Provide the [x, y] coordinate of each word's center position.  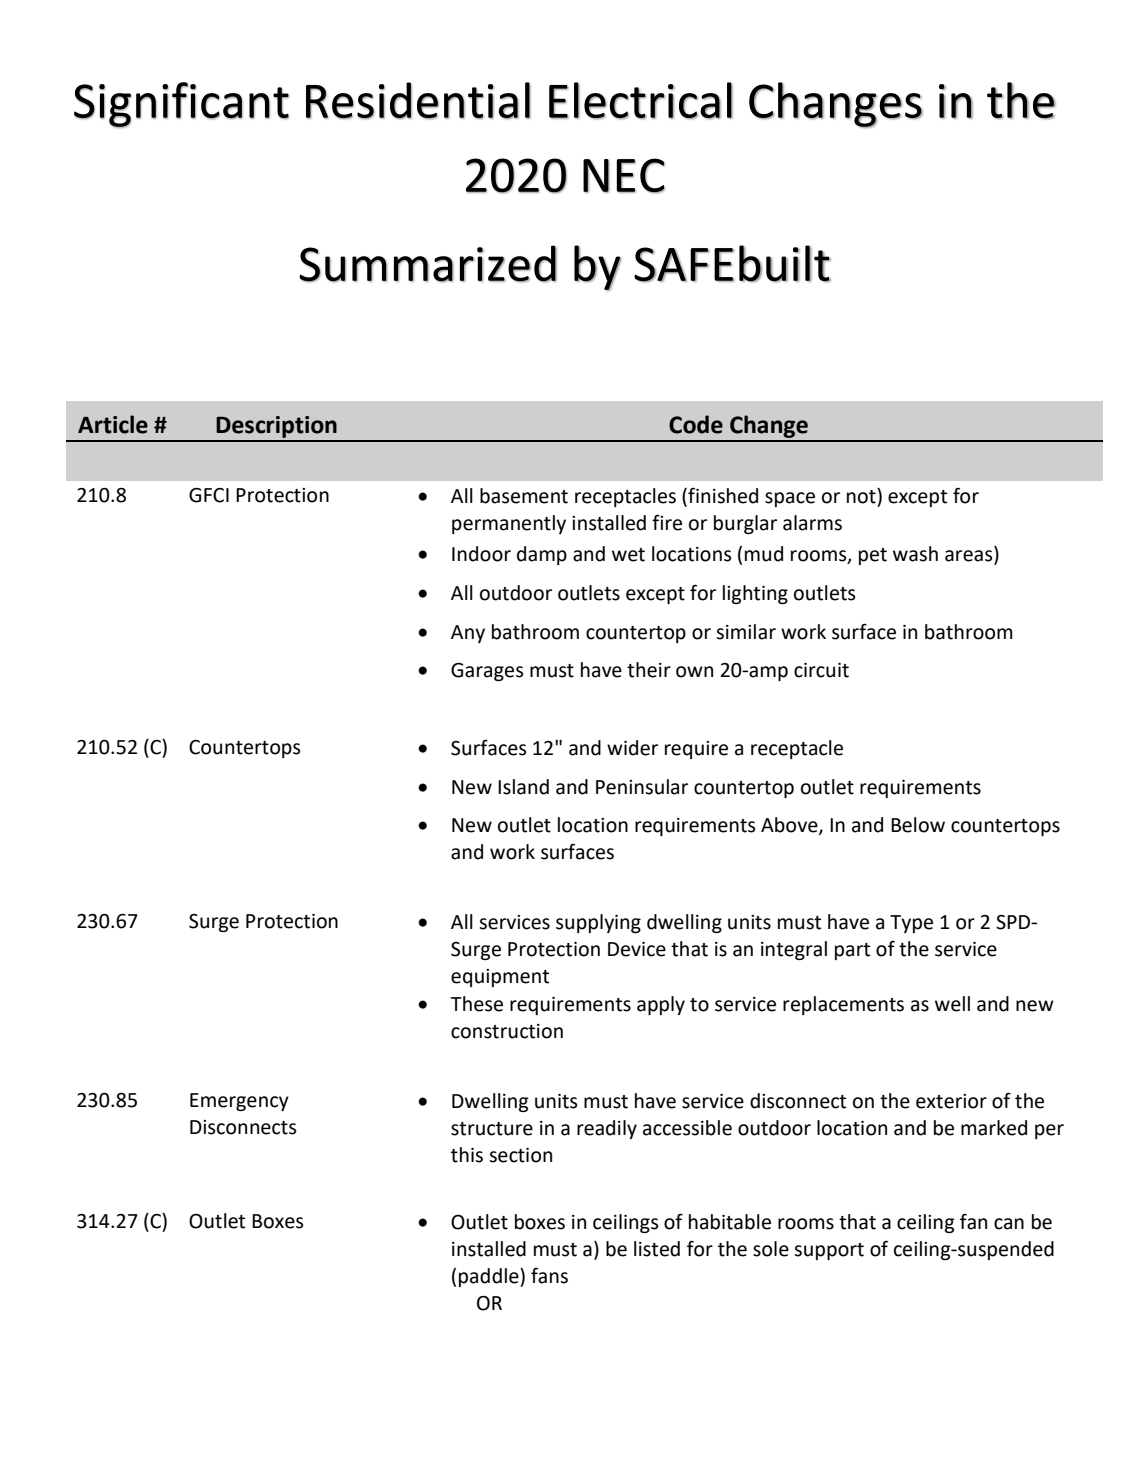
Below [918, 825]
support [829, 1251]
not [862, 496]
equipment [500, 978]
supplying [598, 923]
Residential [418, 100]
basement [524, 496]
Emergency [239, 1102]
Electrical [641, 100]
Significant [181, 105]
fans [549, 1275]
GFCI [209, 495]
